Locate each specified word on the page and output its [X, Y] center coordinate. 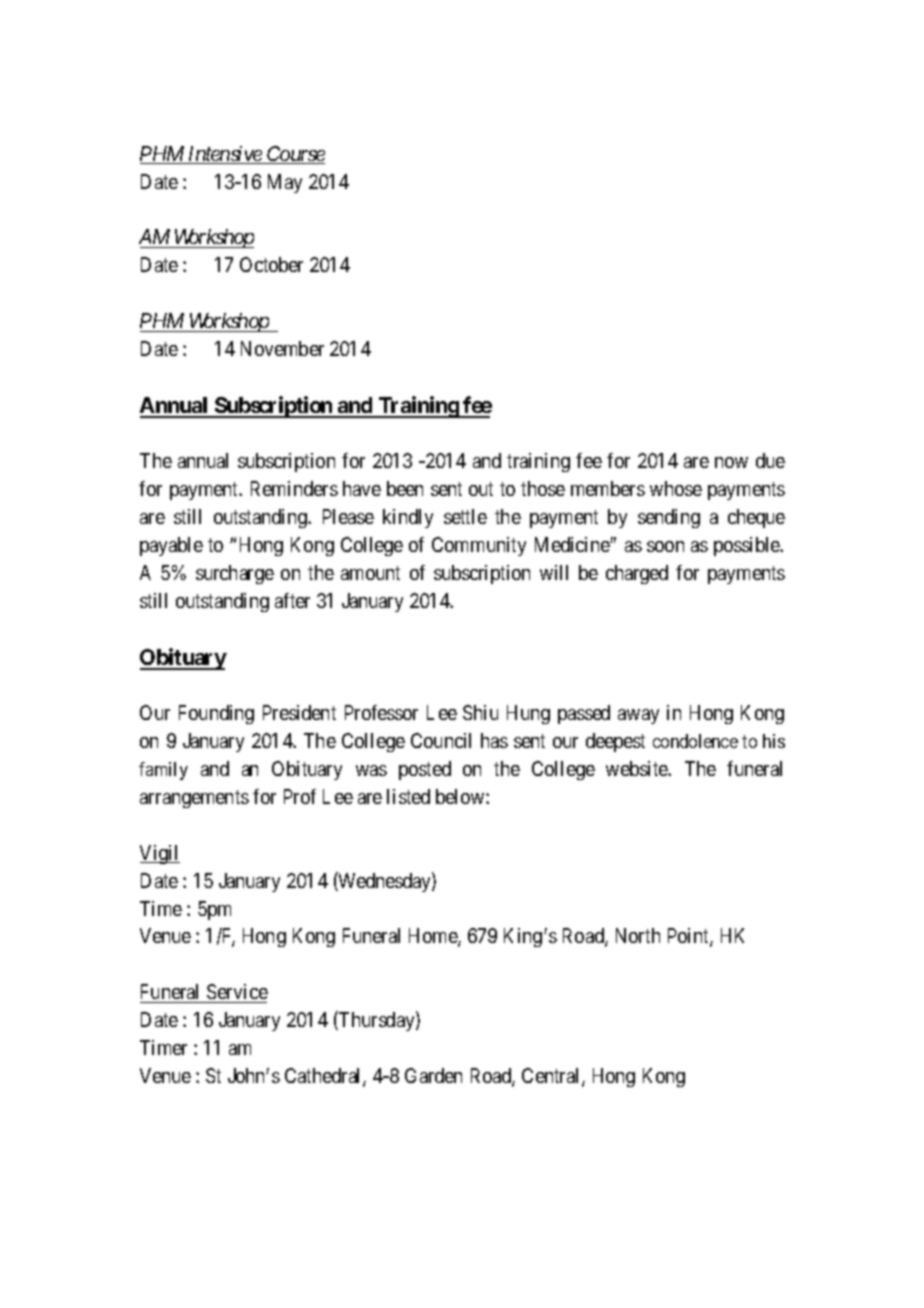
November [282, 348]
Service [236, 993]
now [731, 462]
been [405, 488]
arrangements [194, 799]
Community [479, 546]
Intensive [224, 155]
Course [295, 155]
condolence [695, 741]
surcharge [235, 574]
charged [637, 574]
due [770, 460]
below [461, 796]
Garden [433, 1075]
